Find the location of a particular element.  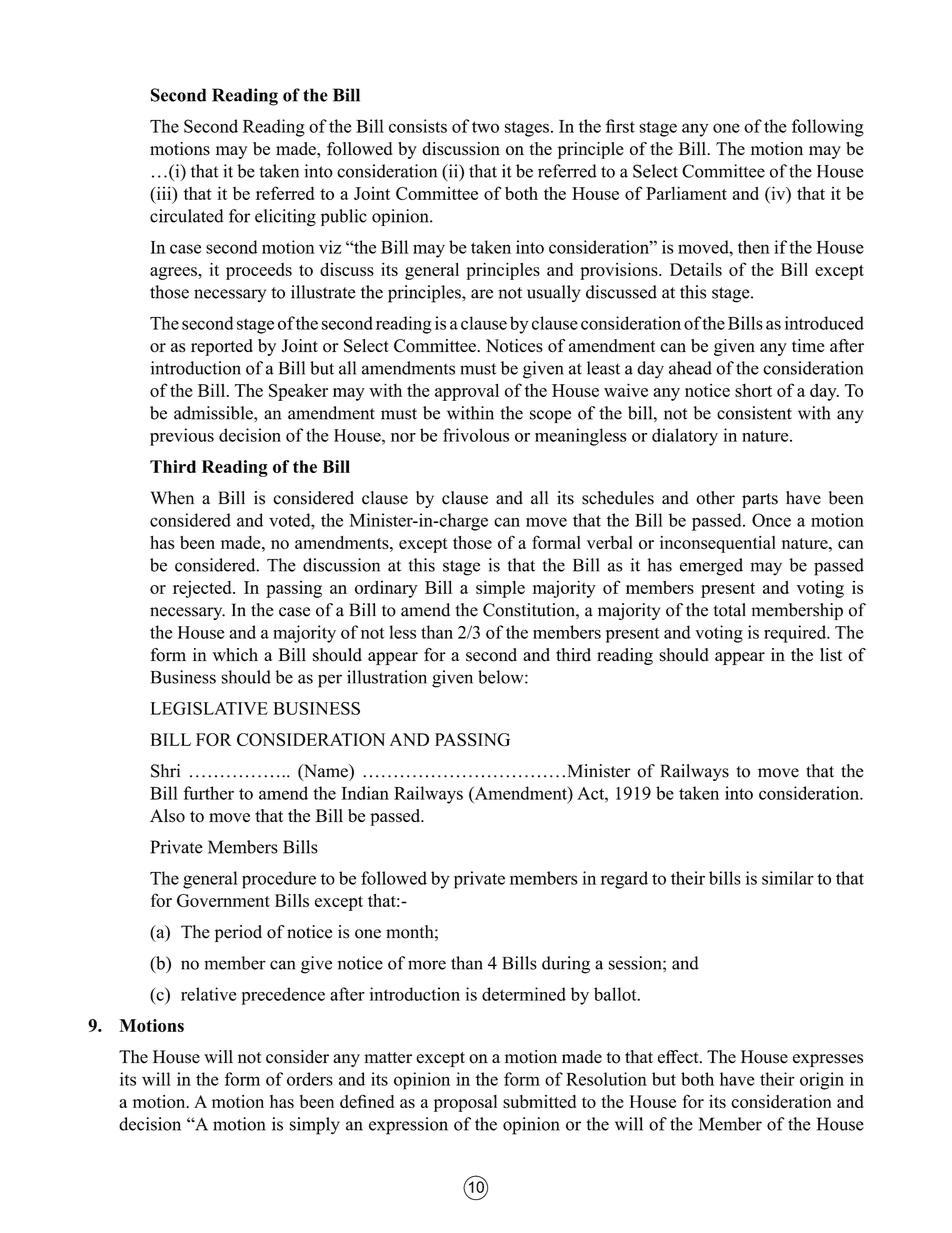

simple is located at coordinates (500, 589).
